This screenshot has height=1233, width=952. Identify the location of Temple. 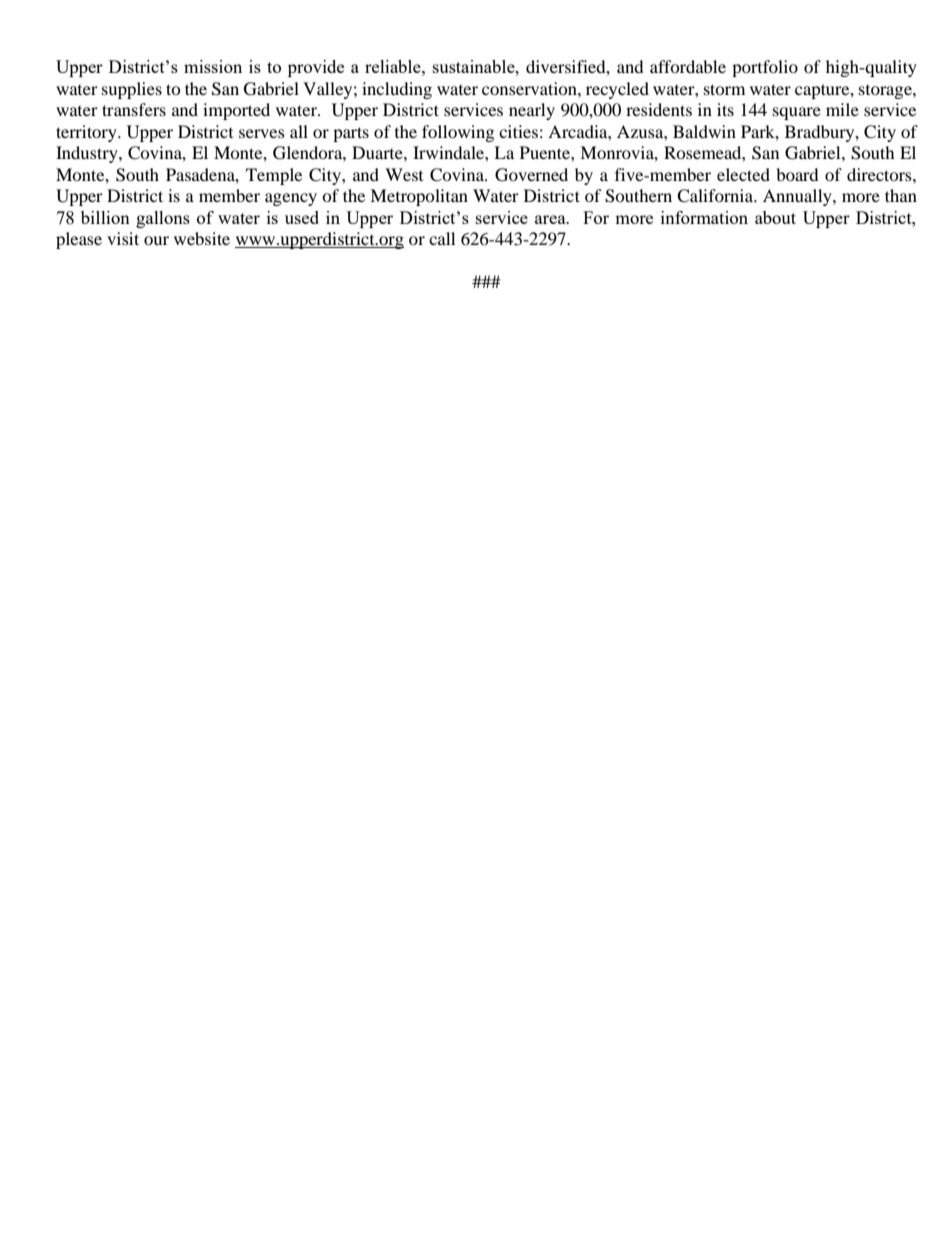
(274, 176).
